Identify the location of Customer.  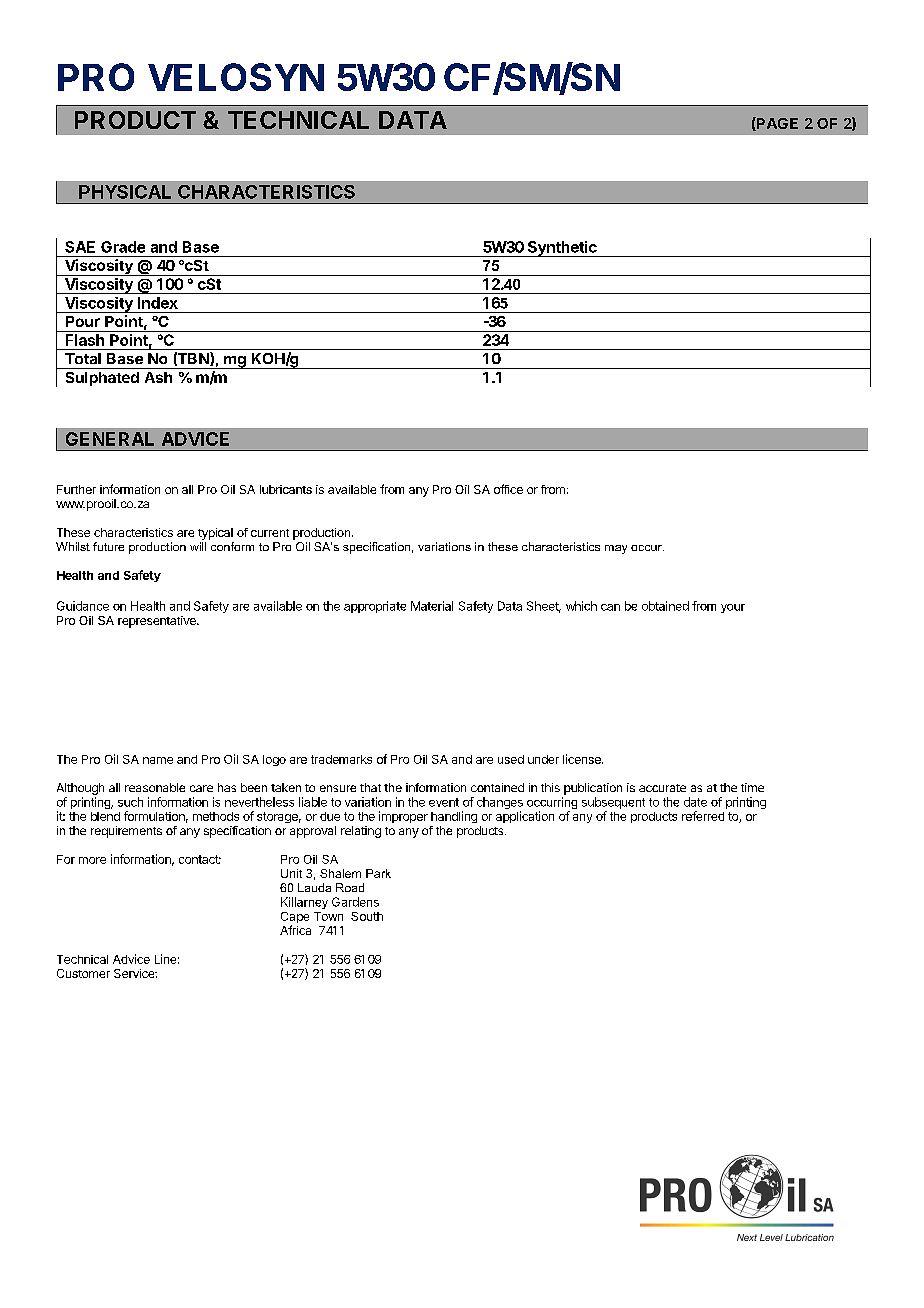
(83, 973).
